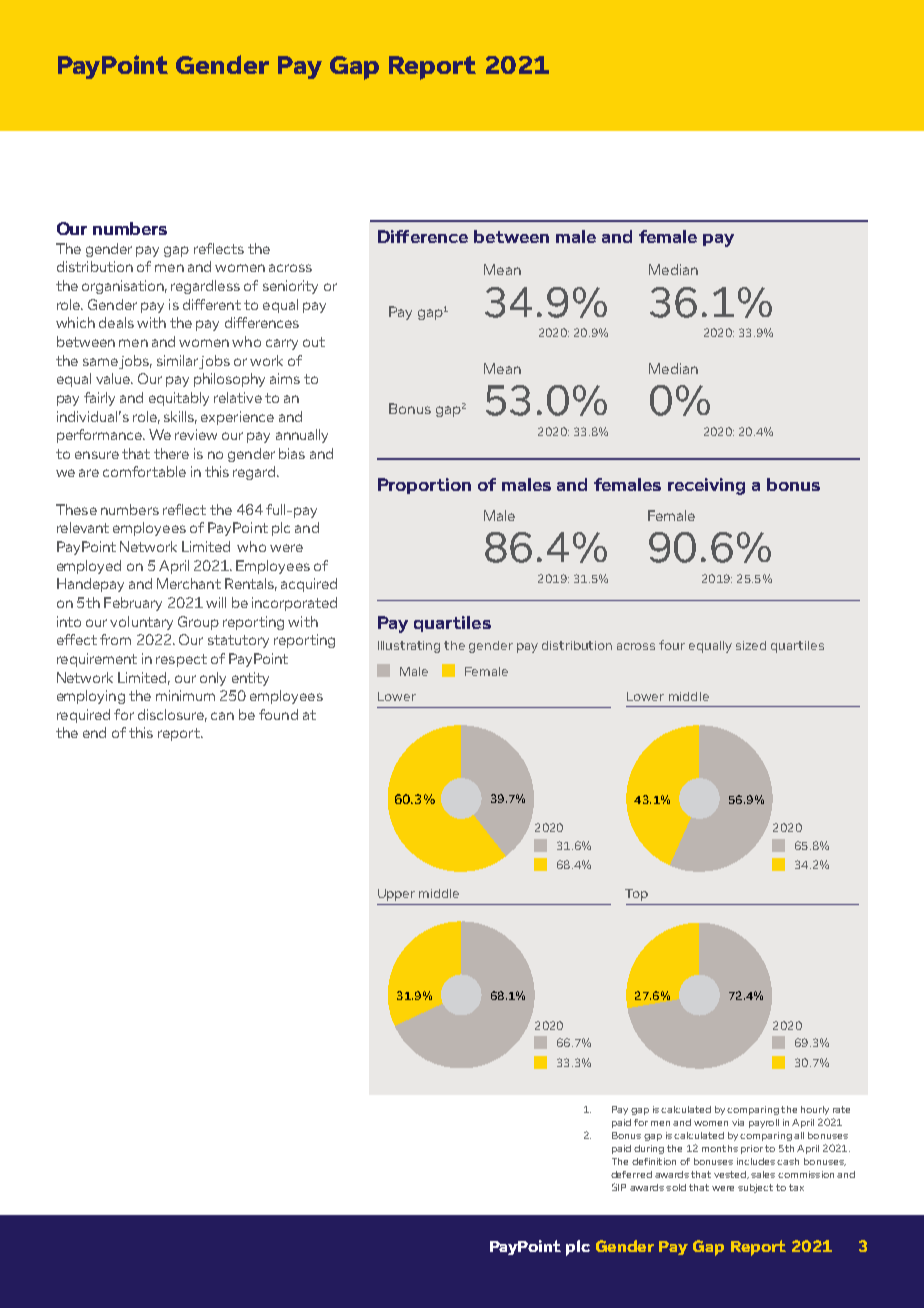 This screenshot has width=924, height=1308. Describe the element at coordinates (314, 342) in the screenshot. I see `out` at that location.
